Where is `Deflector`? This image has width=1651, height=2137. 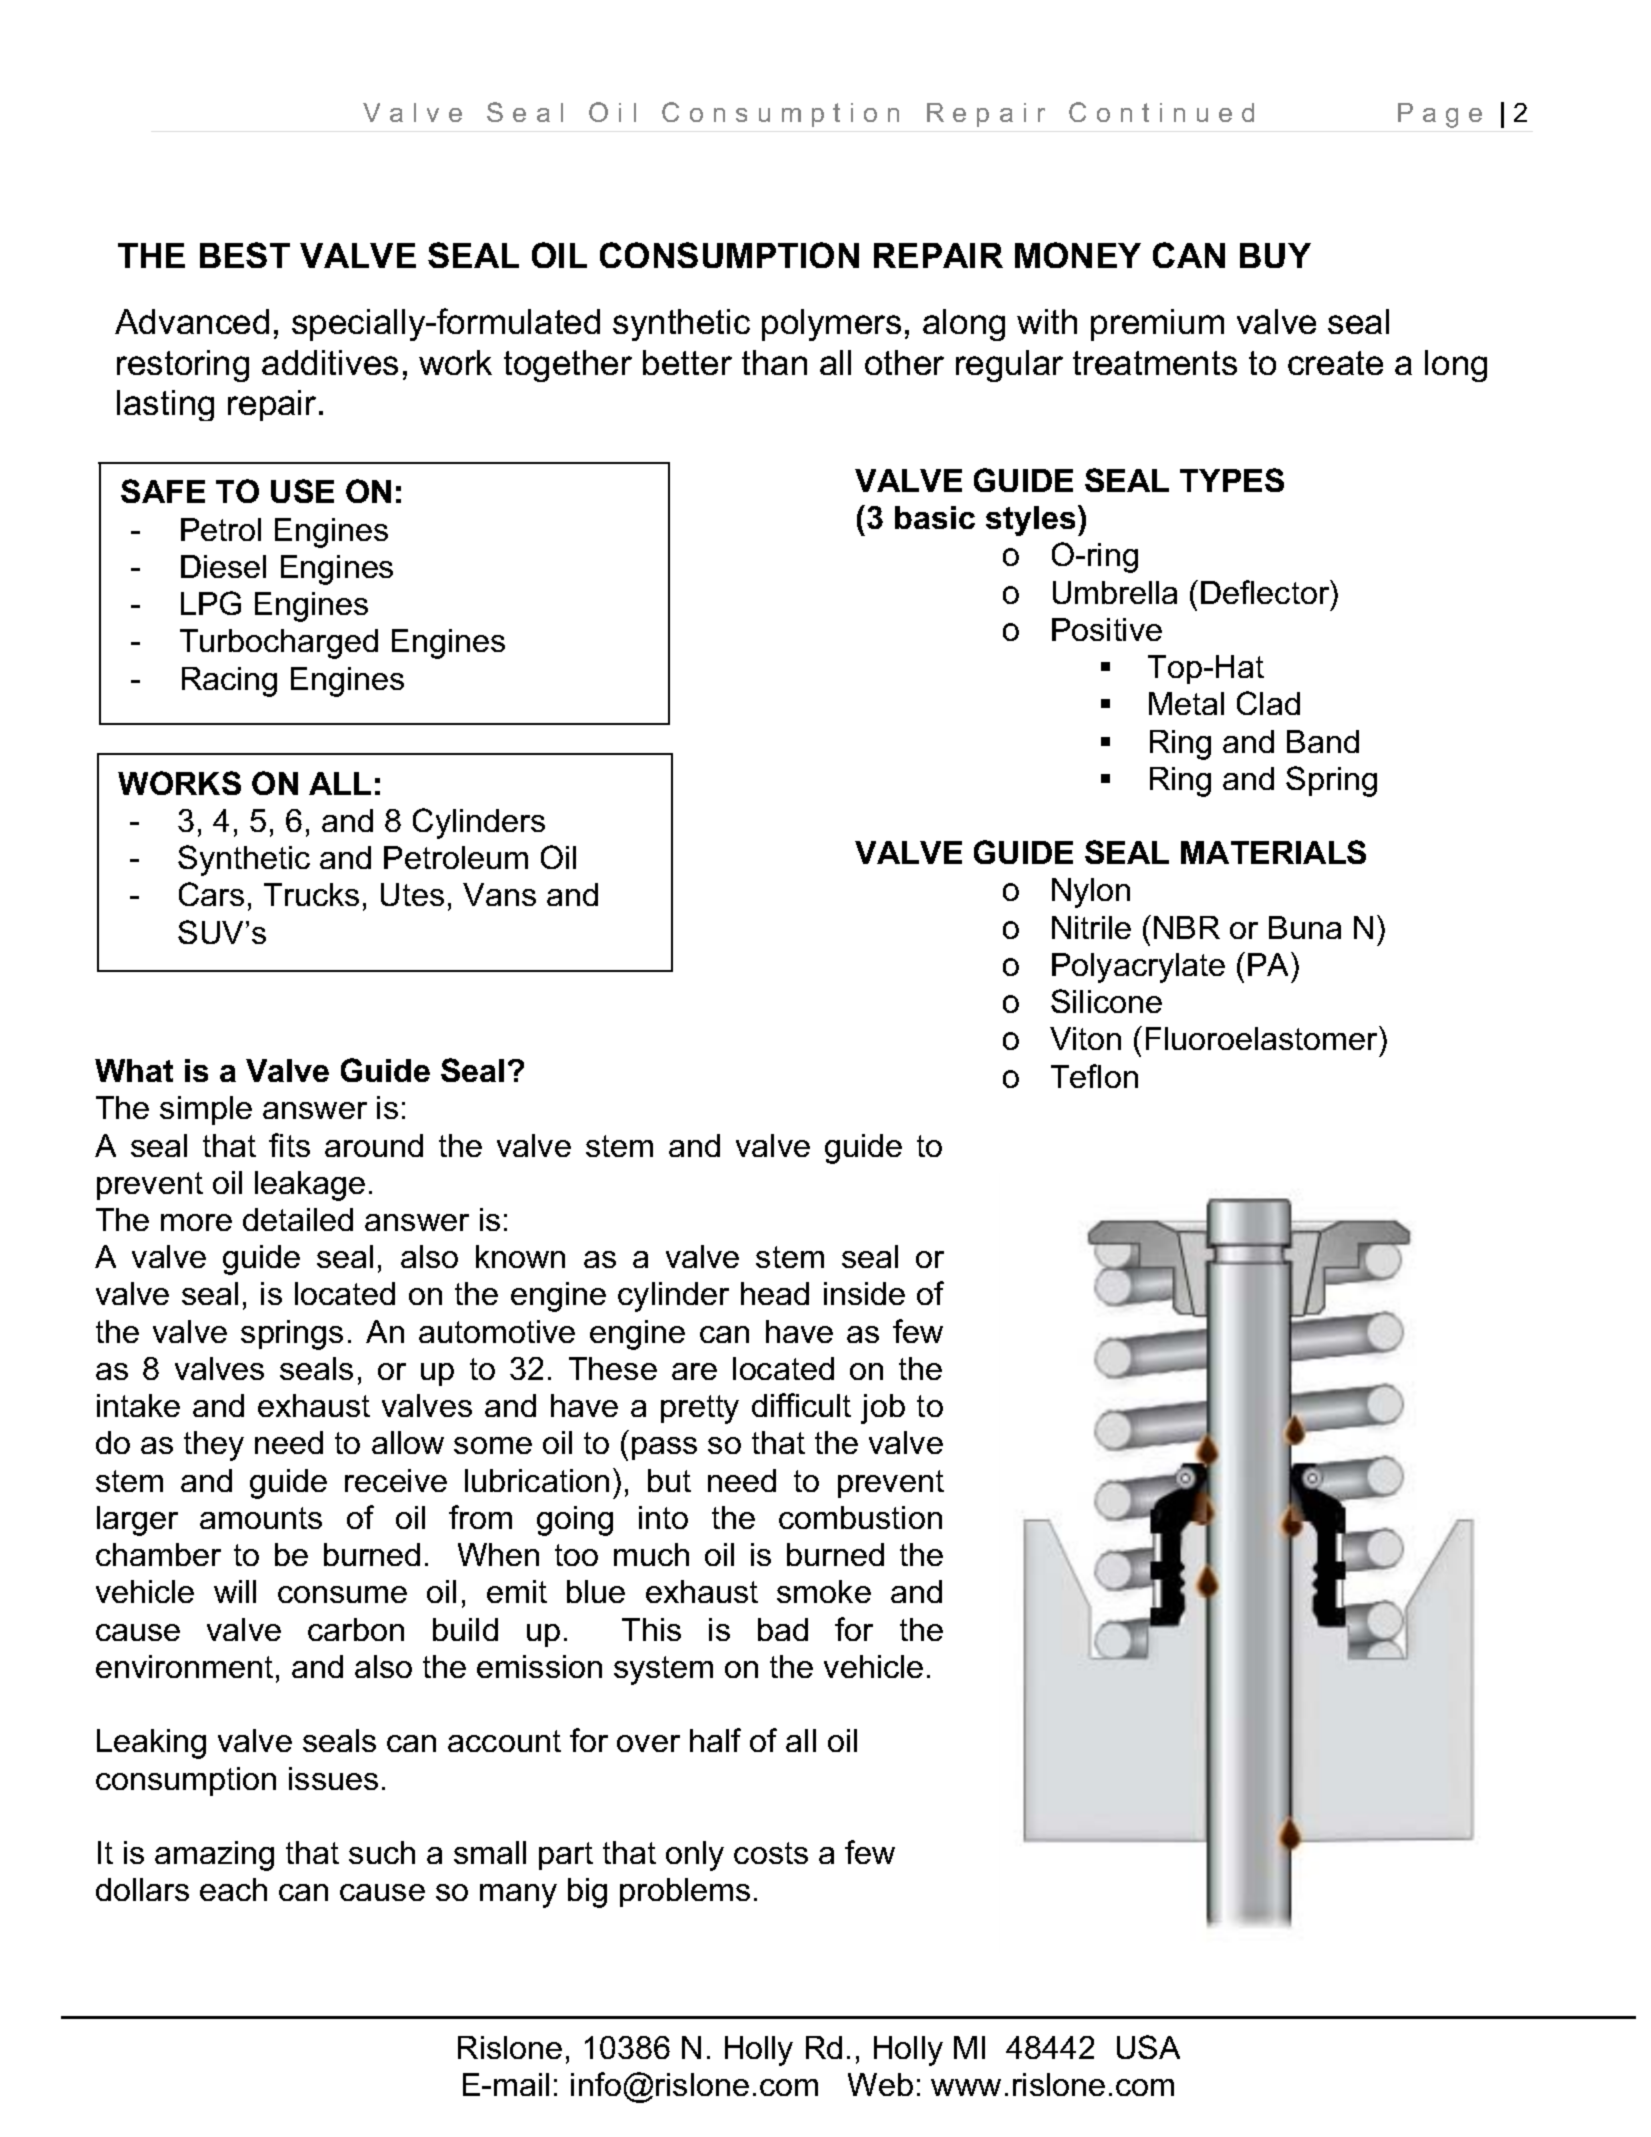
Deflector is located at coordinates (1266, 592).
